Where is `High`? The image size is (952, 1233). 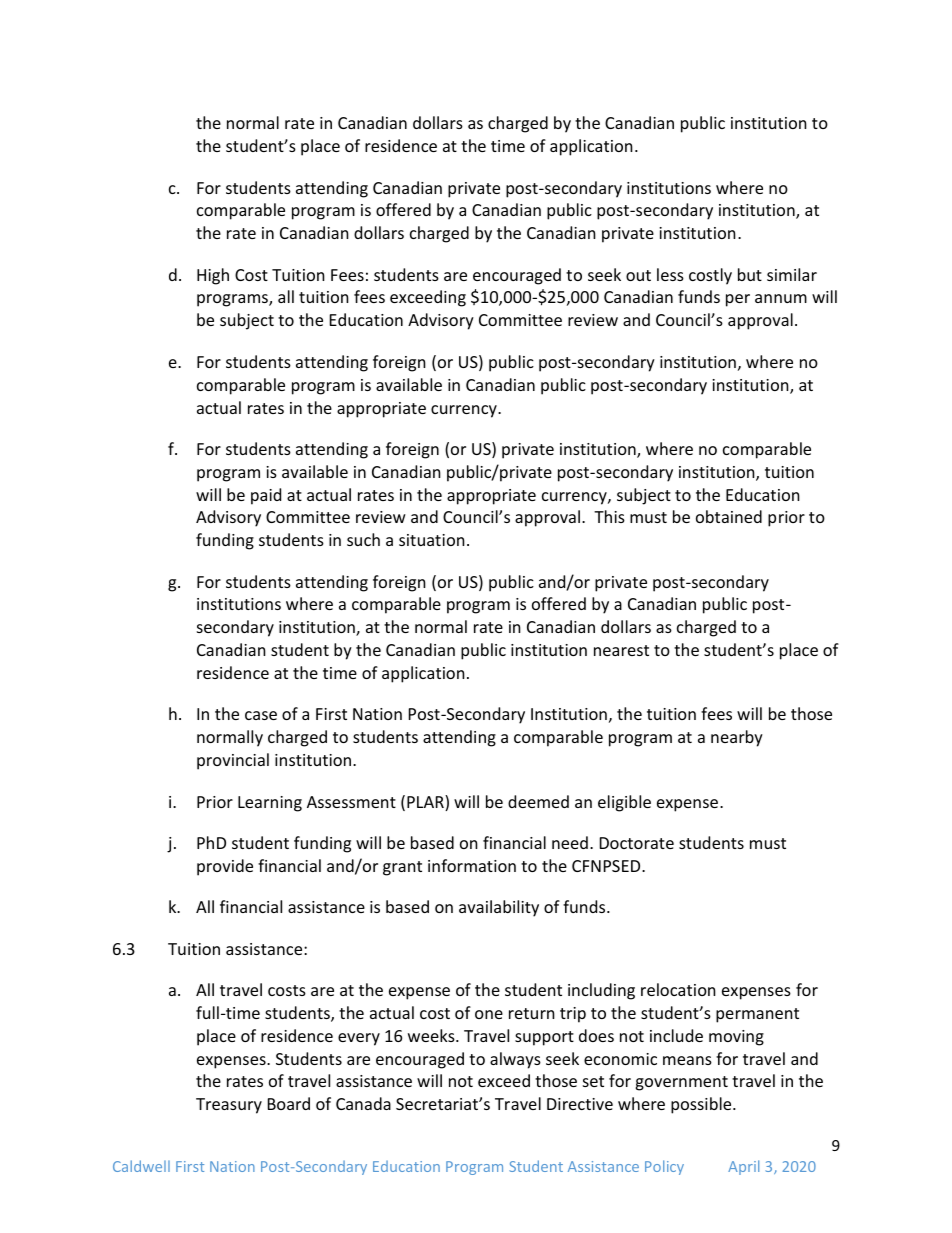
High is located at coordinates (213, 276).
